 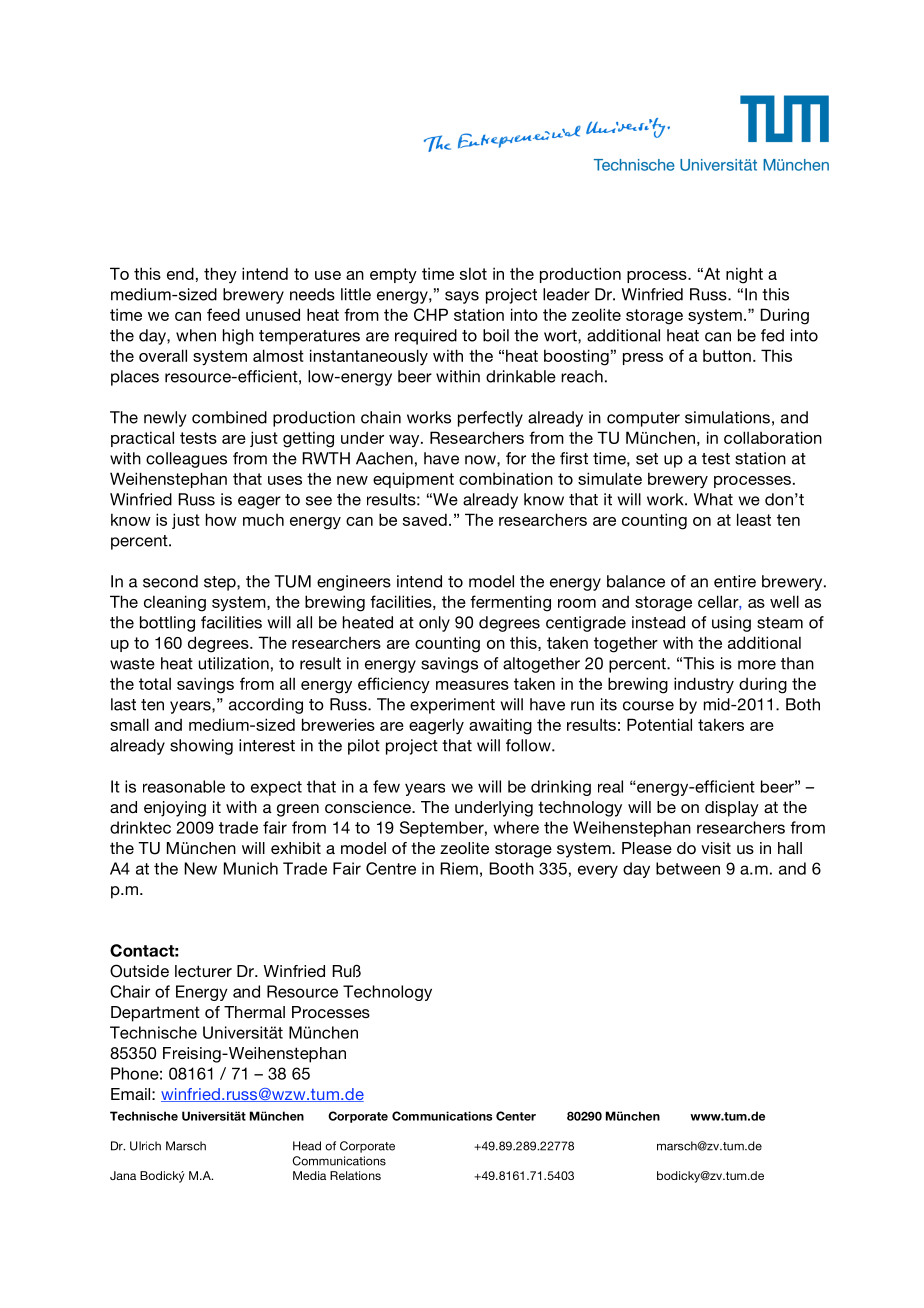 I want to click on Ulrich, so click(x=145, y=1146).
